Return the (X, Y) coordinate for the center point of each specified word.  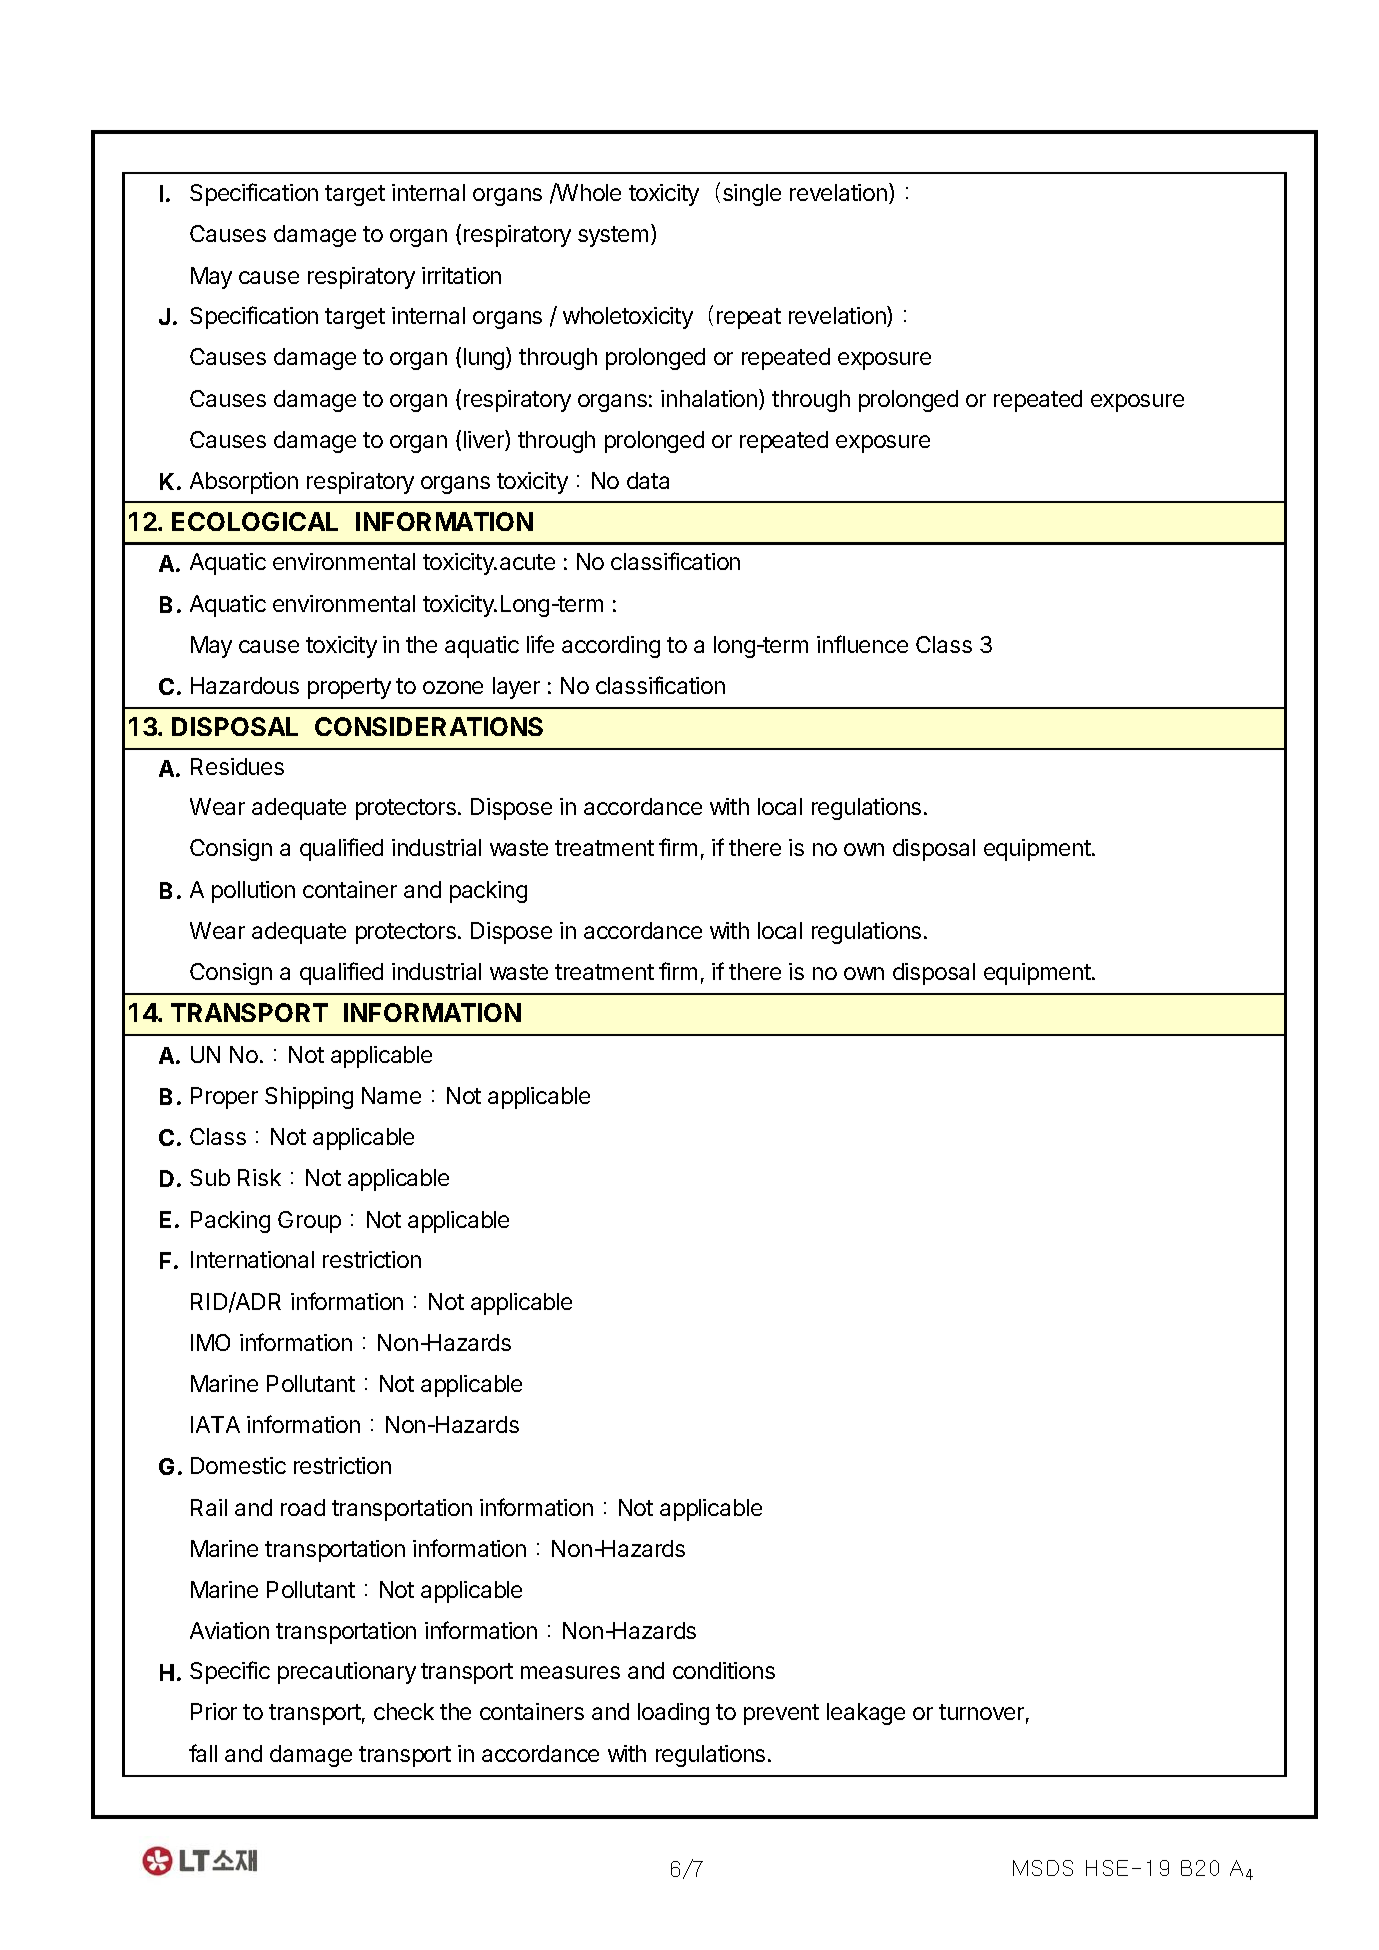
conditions (724, 1670)
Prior (214, 1711)
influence (862, 644)
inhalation (710, 399)
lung (485, 358)
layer (516, 688)
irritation (461, 275)
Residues (237, 766)
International (252, 1259)
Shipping (309, 1098)
